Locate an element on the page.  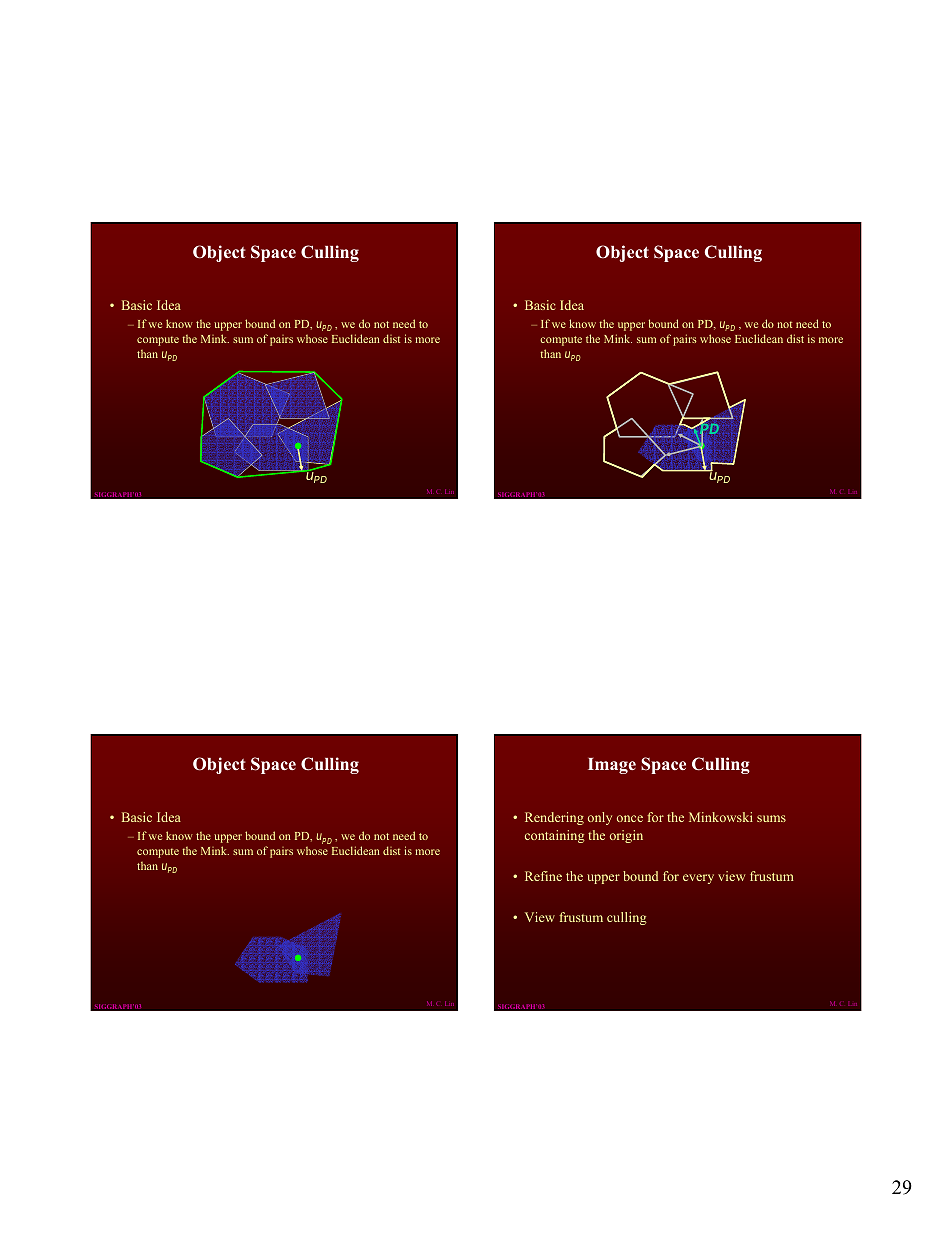
origin is located at coordinates (626, 836).
